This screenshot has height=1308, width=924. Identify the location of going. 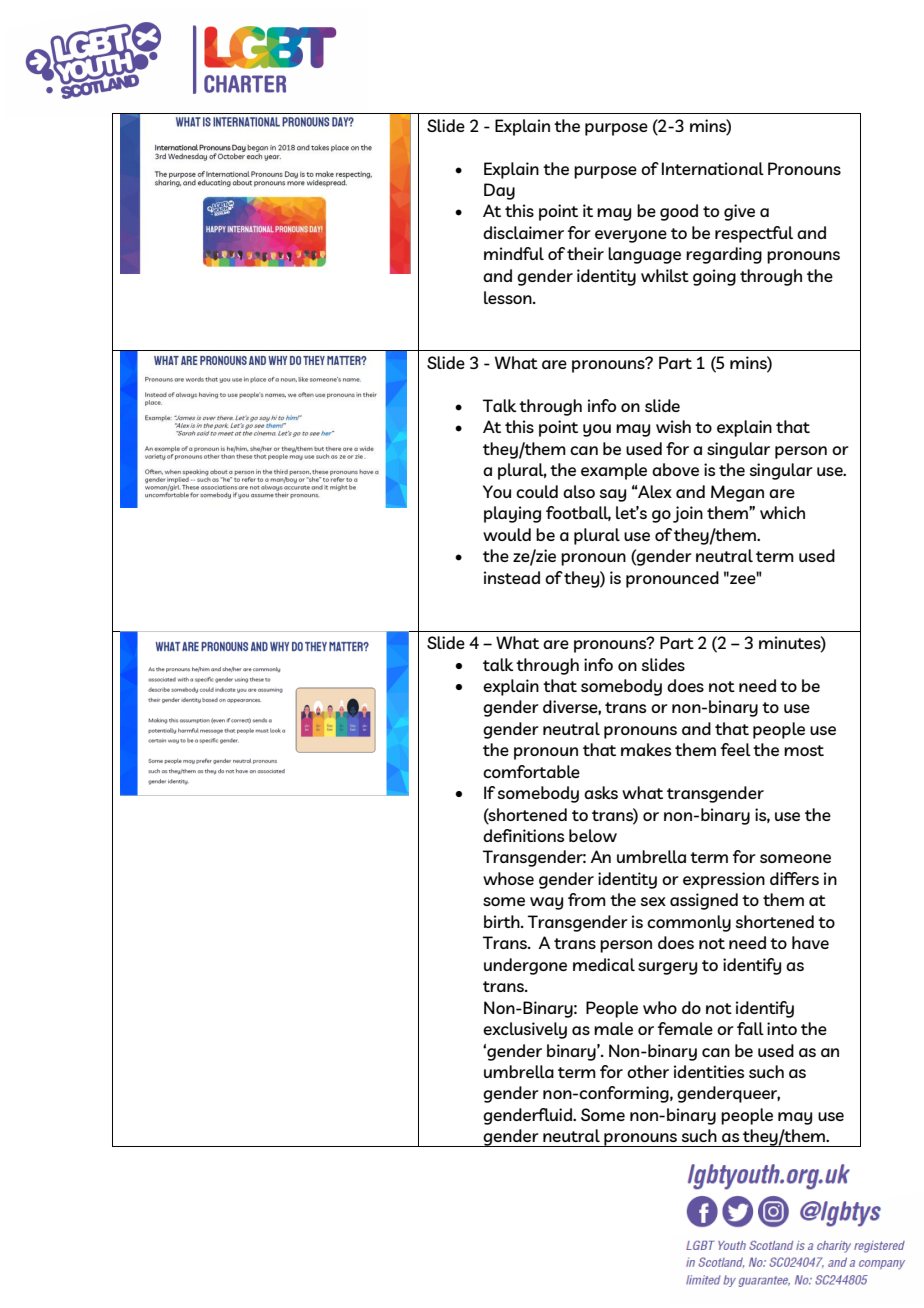
(714, 277).
